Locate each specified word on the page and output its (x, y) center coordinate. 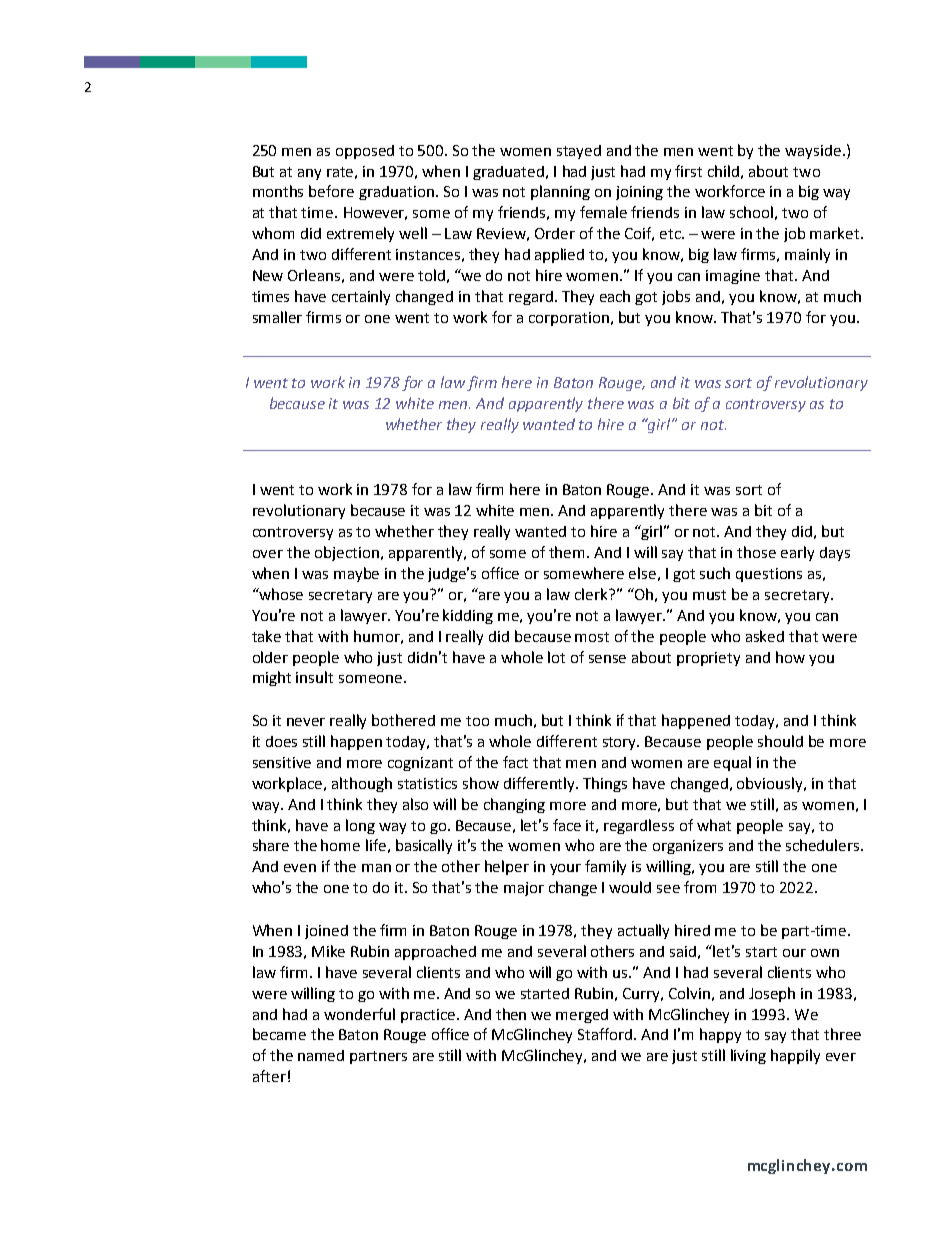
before (331, 191)
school (751, 212)
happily (795, 1056)
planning (560, 192)
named (321, 1055)
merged (582, 1016)
